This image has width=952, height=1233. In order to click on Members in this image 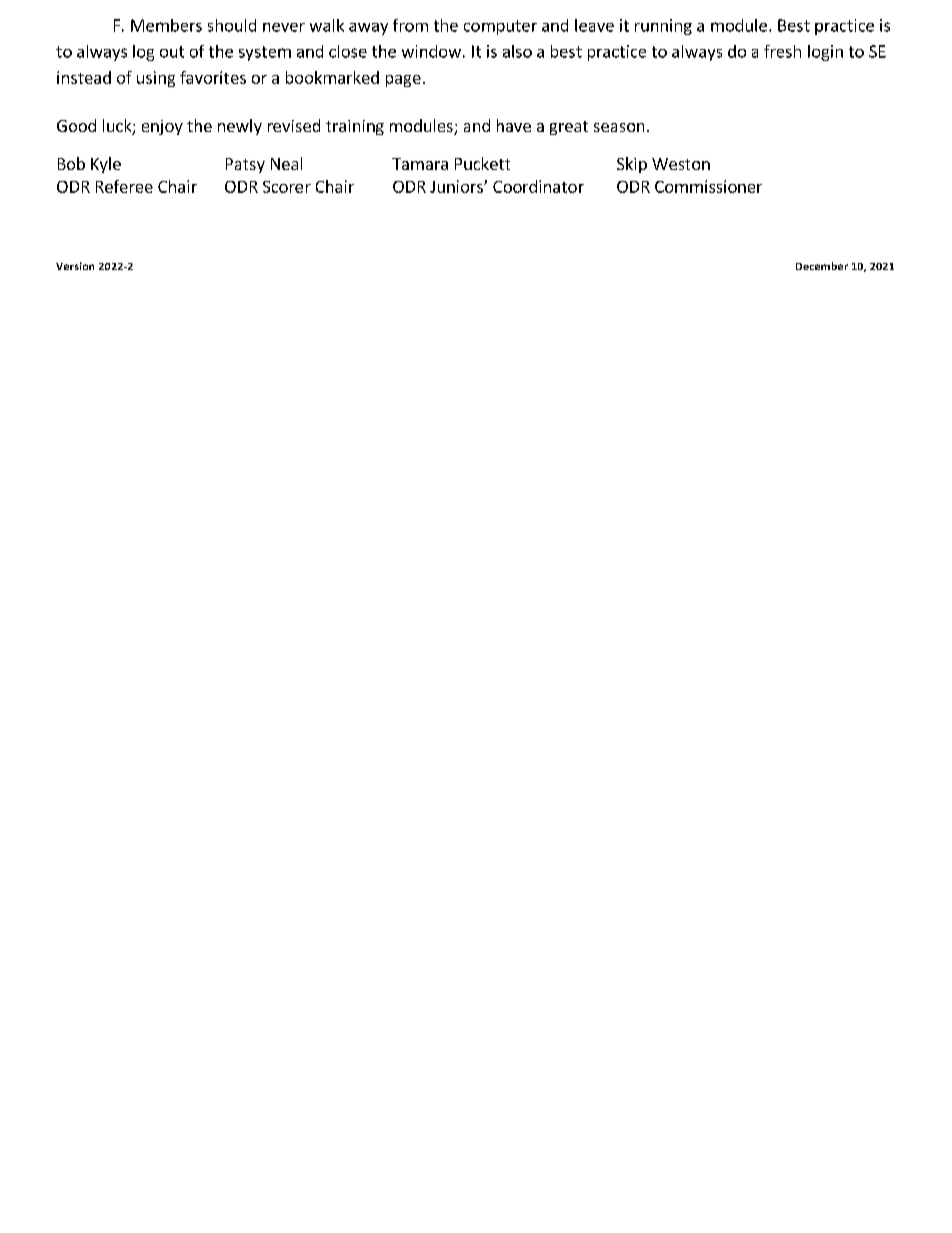, I will do `click(166, 25)`.
